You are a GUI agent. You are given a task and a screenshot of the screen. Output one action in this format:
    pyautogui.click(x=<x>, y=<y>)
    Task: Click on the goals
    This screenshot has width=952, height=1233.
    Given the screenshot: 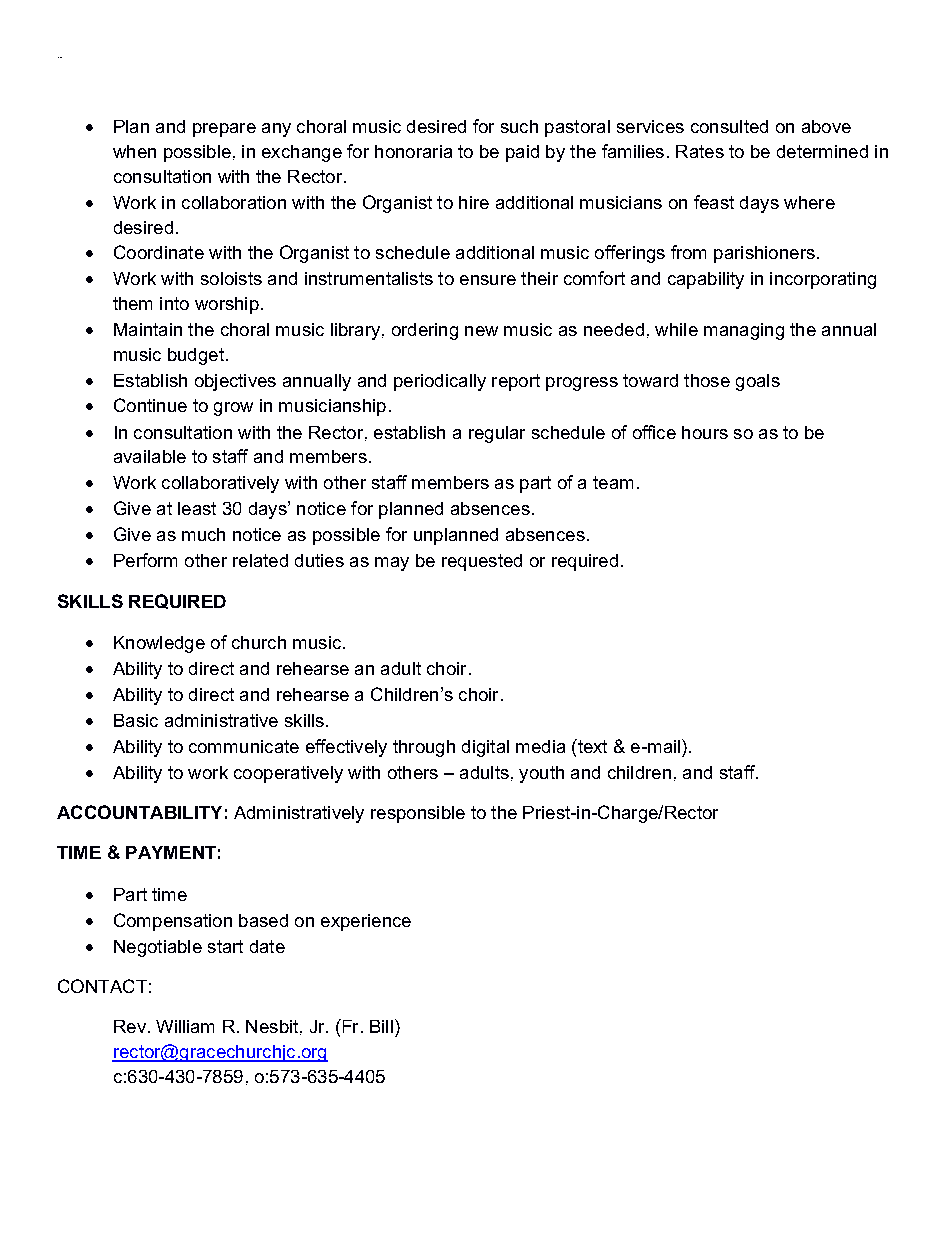 What is the action you would take?
    pyautogui.click(x=758, y=382)
